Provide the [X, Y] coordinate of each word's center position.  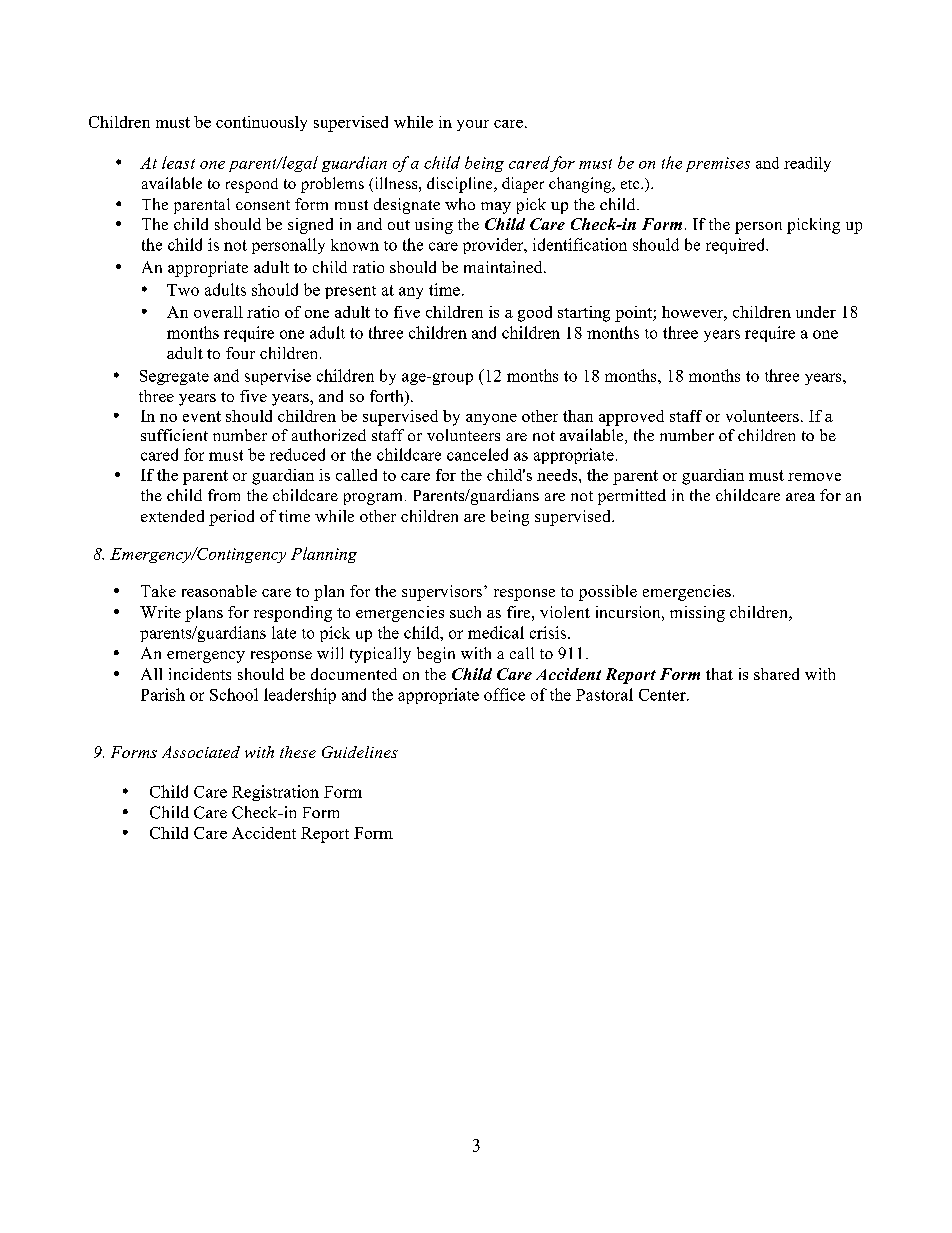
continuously [261, 123]
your [473, 125]
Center [663, 695]
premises [718, 164]
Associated [201, 752]
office [504, 694]
